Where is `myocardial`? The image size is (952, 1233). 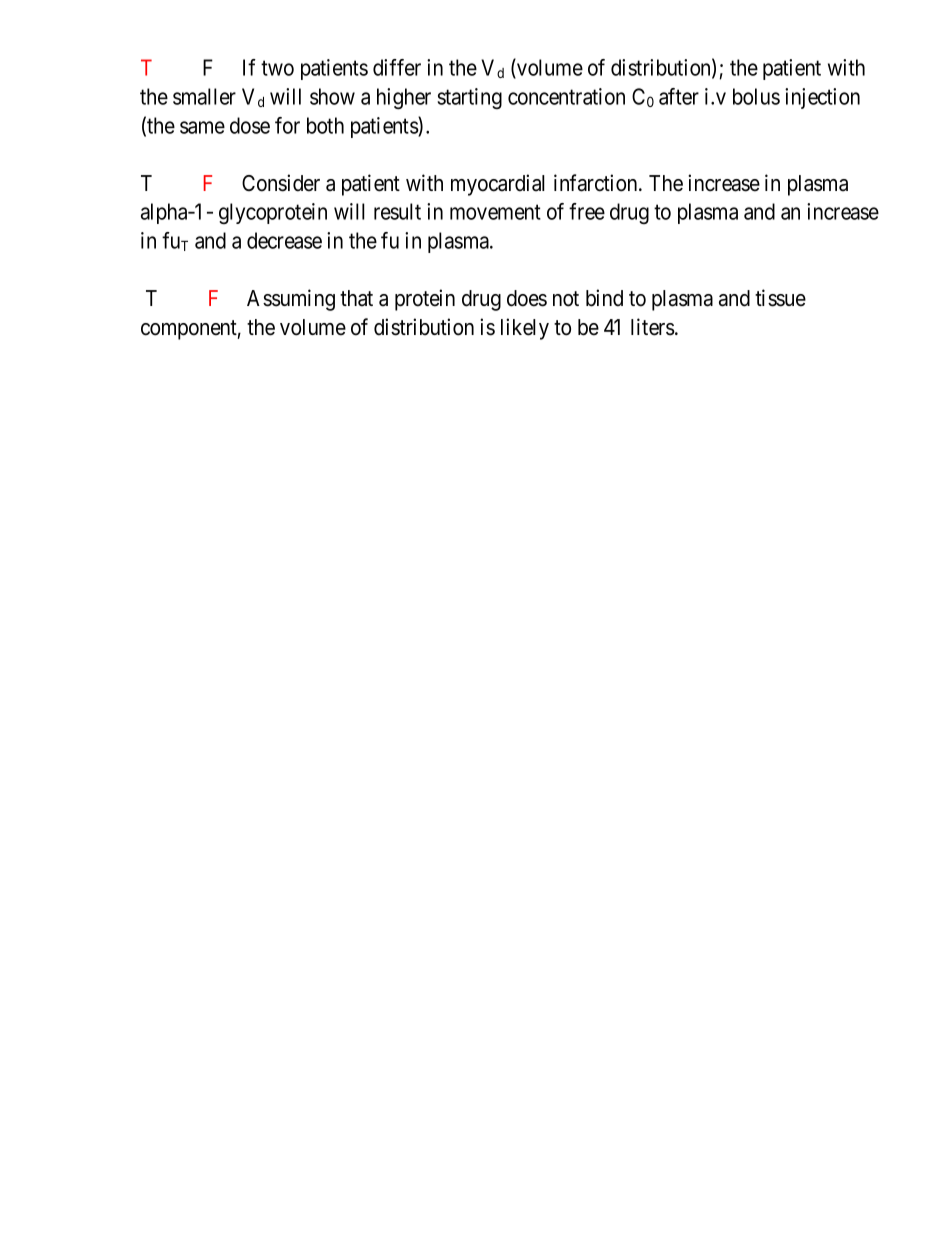 myocardial is located at coordinates (498, 185).
